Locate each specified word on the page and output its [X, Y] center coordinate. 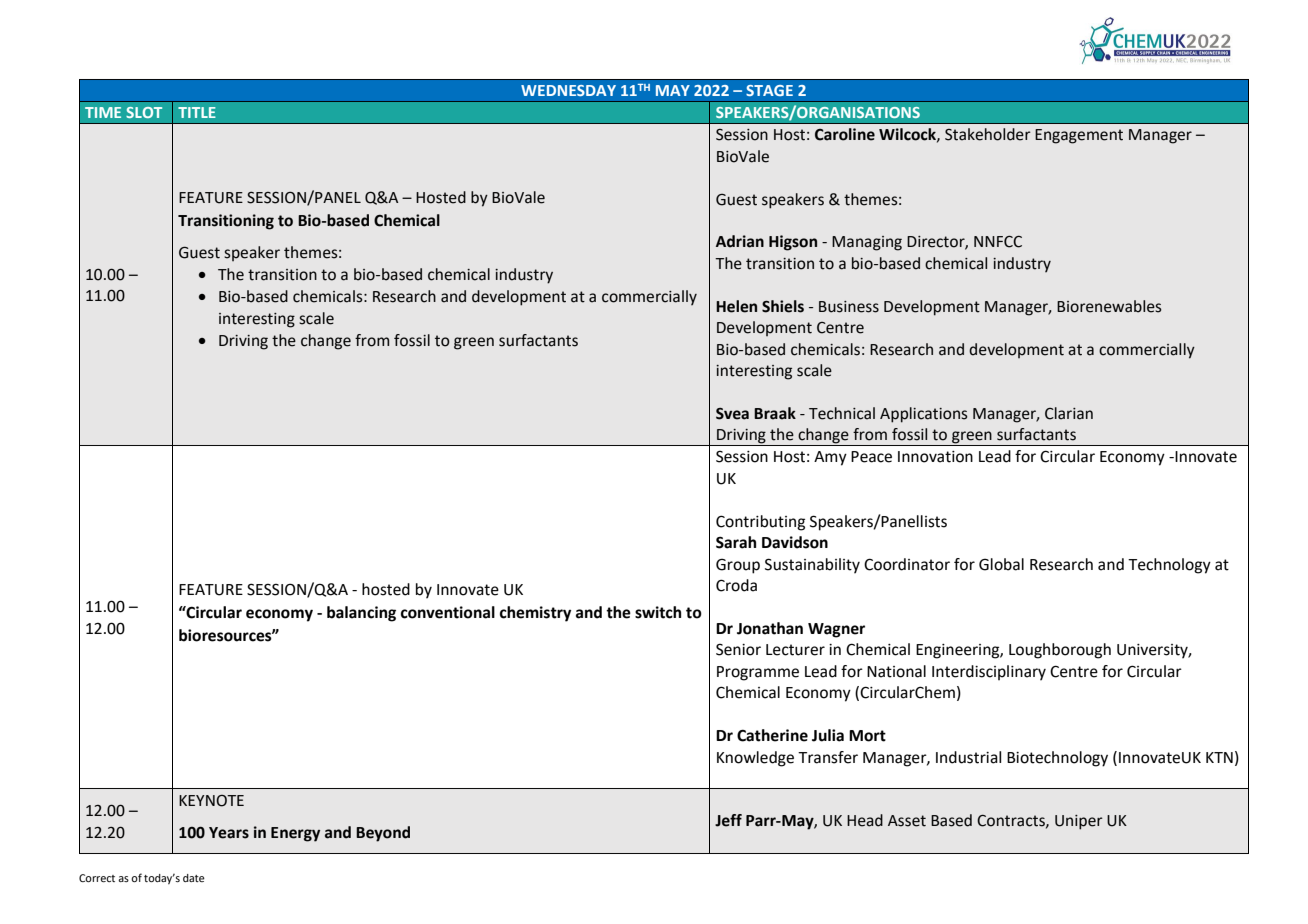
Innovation [935, 457]
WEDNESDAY [568, 90]
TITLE [197, 112]
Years [229, 833]
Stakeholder [988, 134]
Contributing [760, 523]
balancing [361, 614]
